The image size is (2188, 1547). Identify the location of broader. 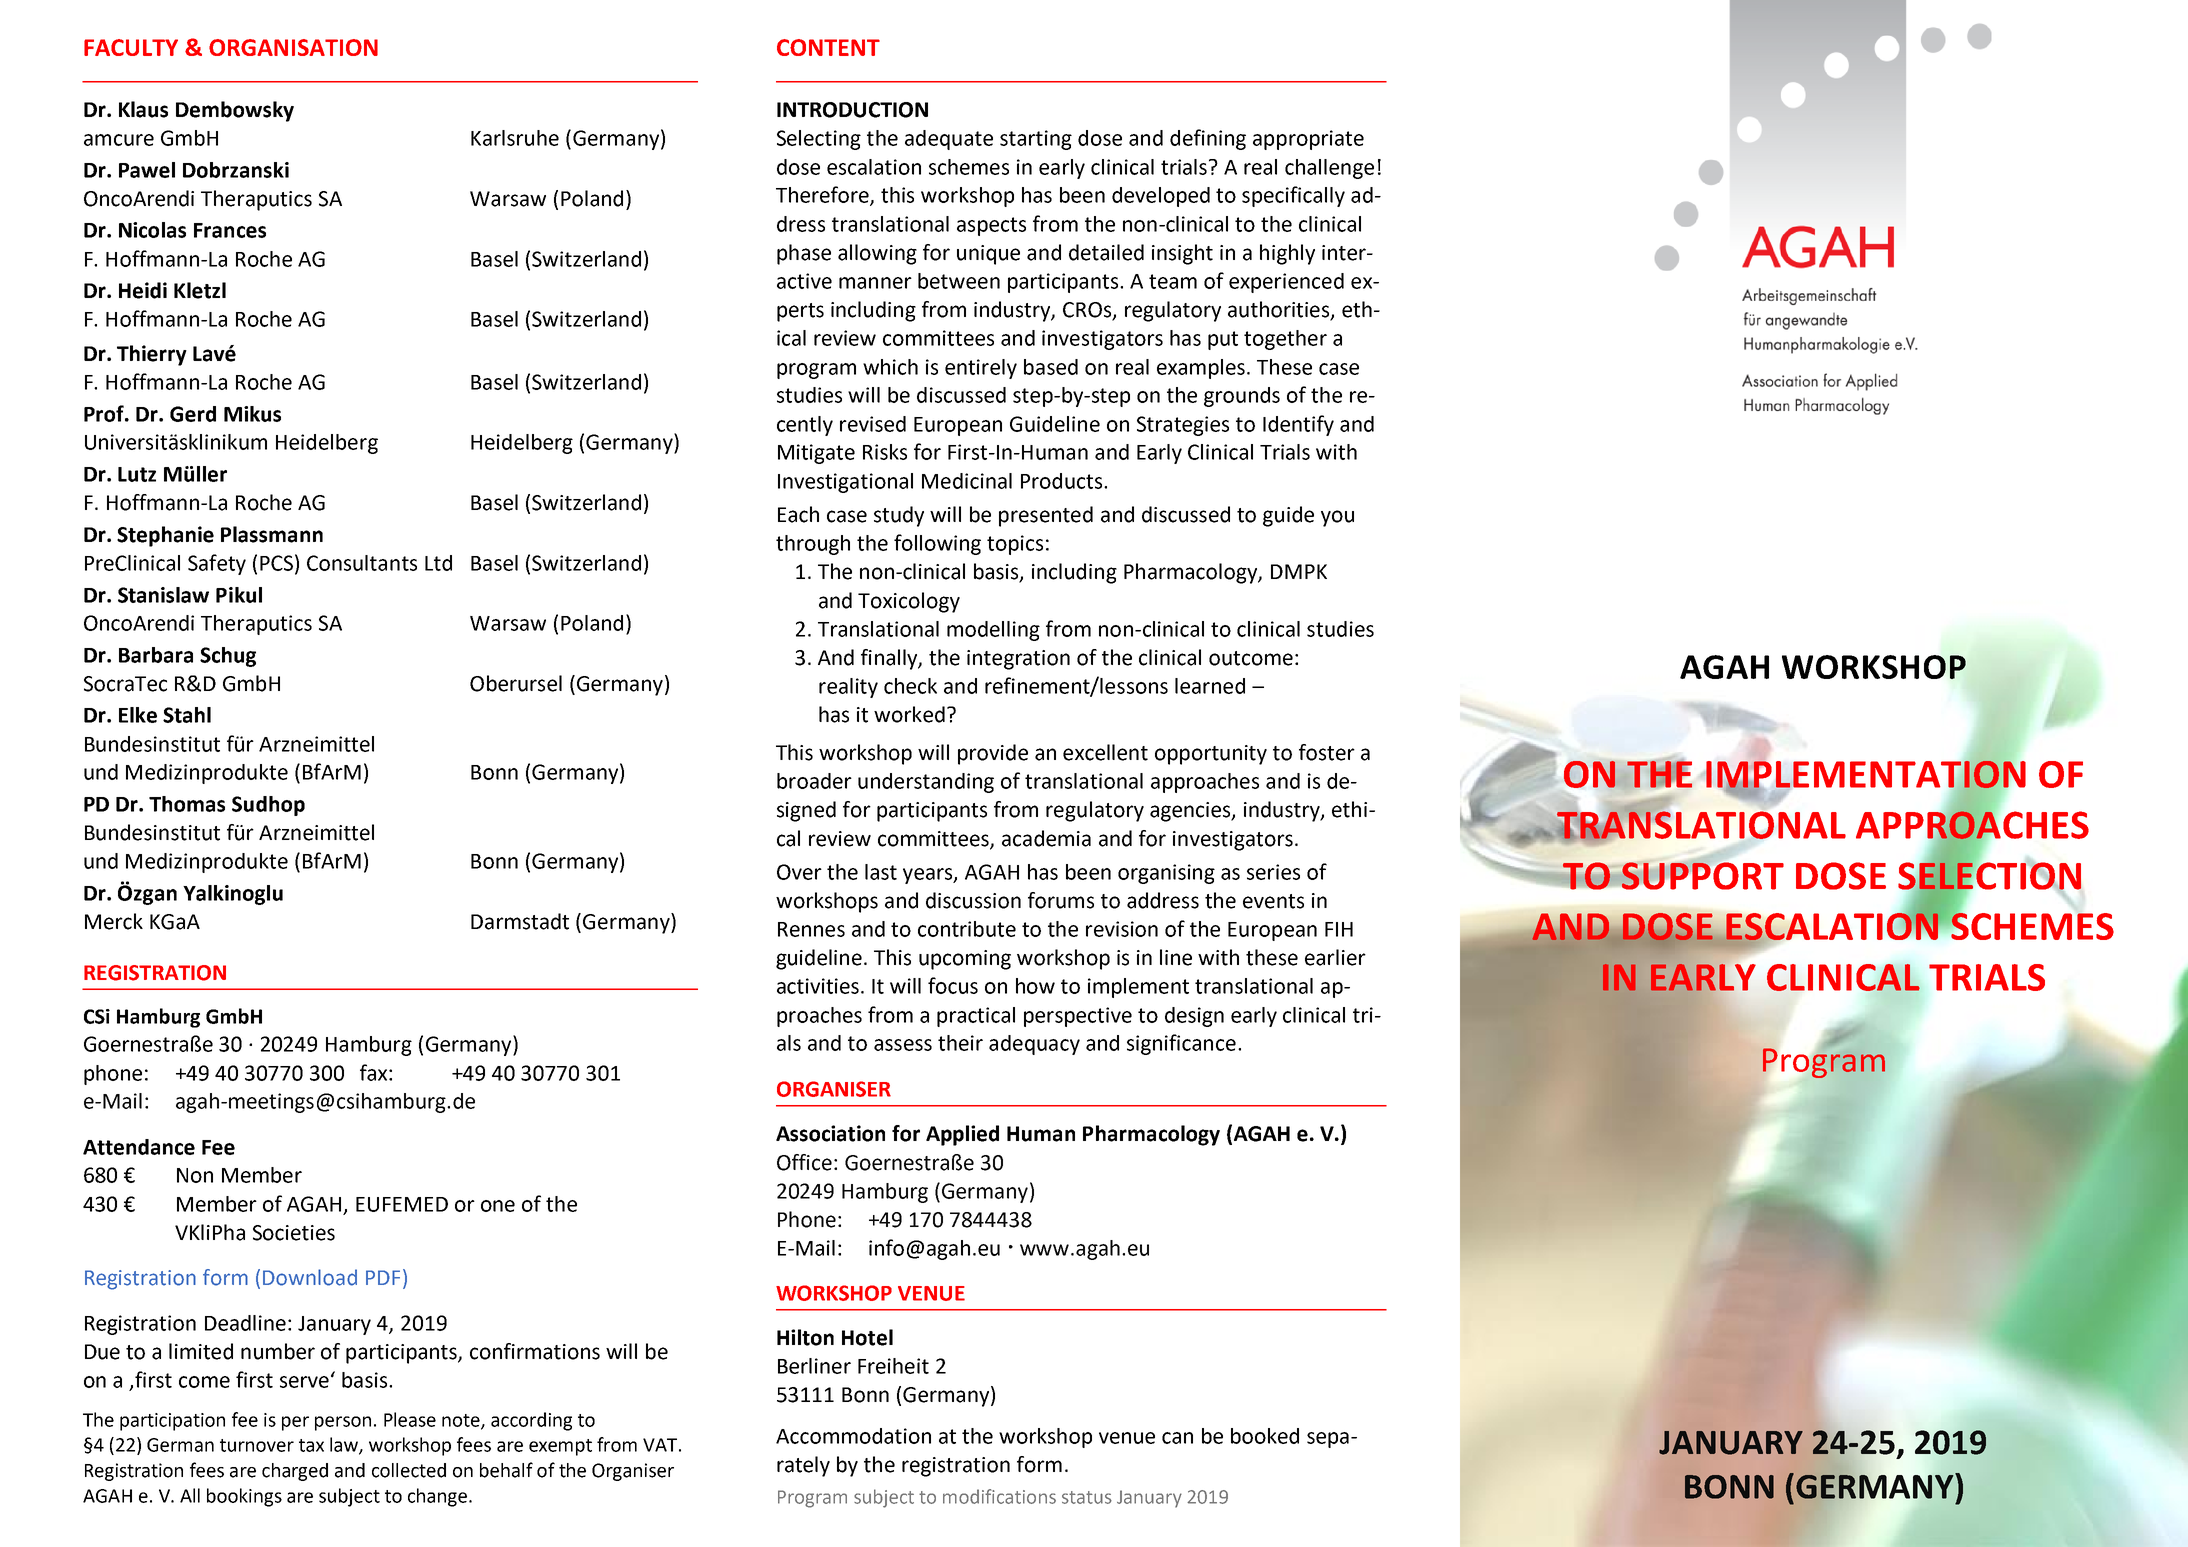
(814, 781).
